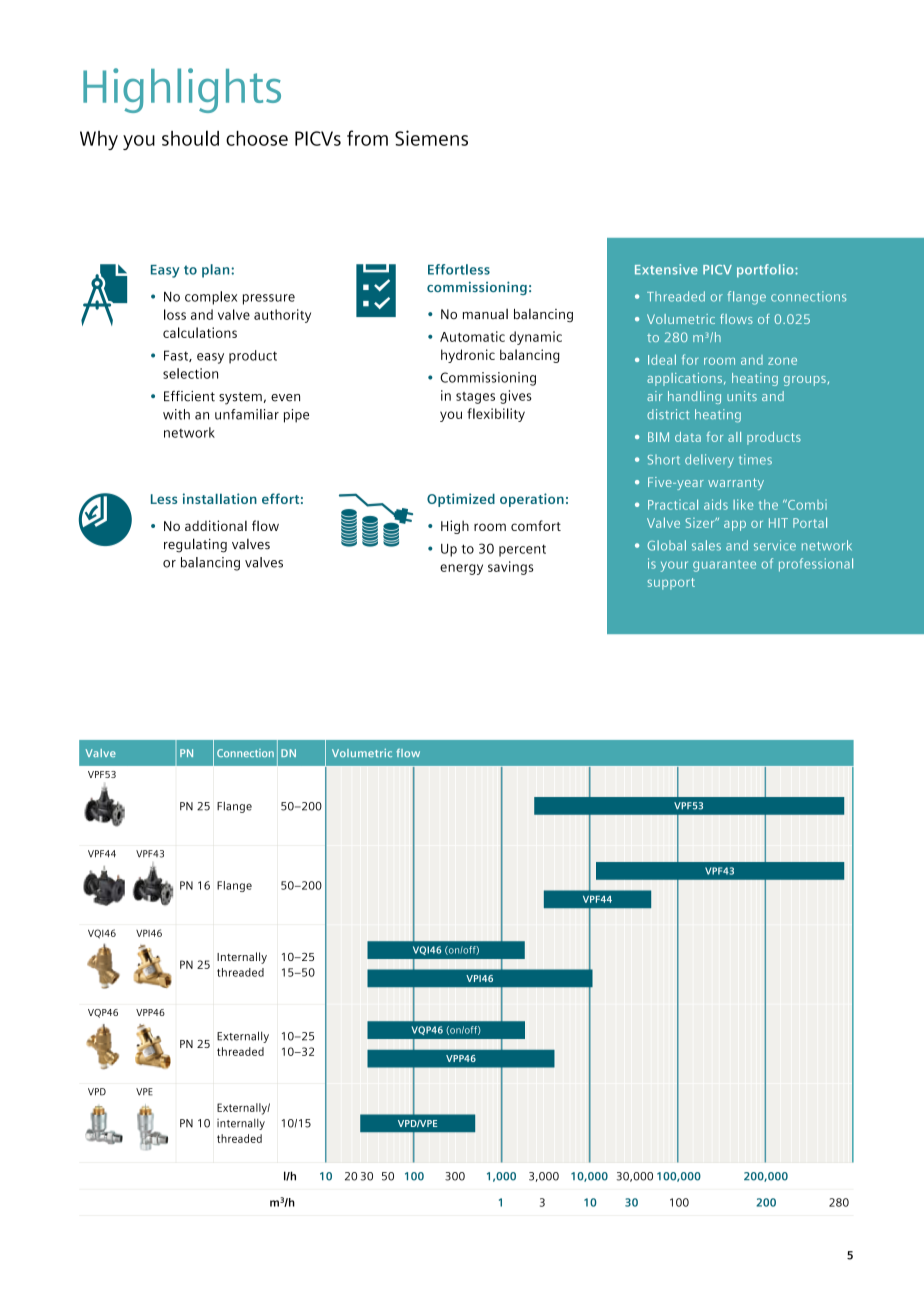 The height and width of the screenshot is (1308, 924). I want to click on from, so click(367, 138).
